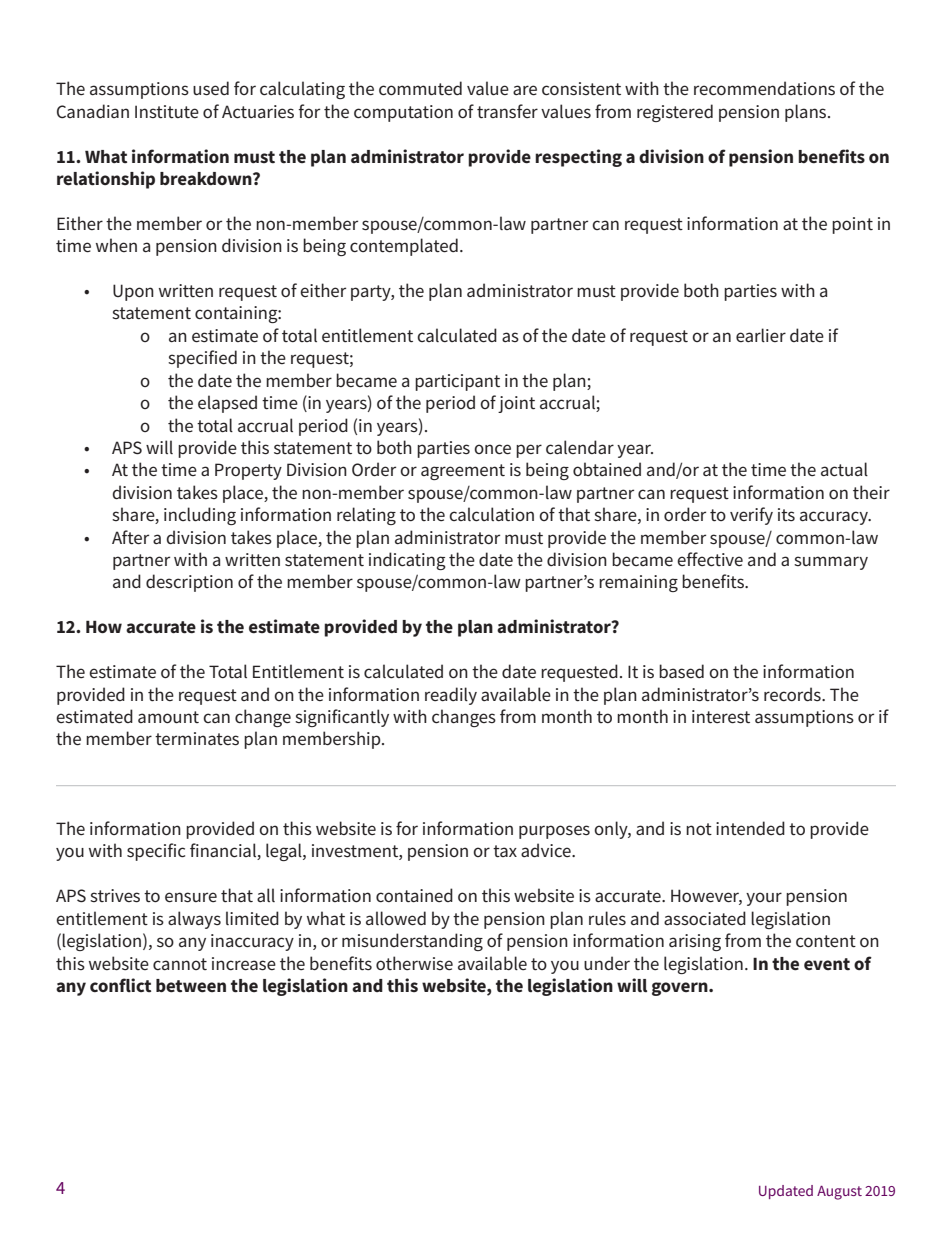 The image size is (952, 1233). Describe the element at coordinates (764, 88) in the screenshot. I see `recommendations` at that location.
